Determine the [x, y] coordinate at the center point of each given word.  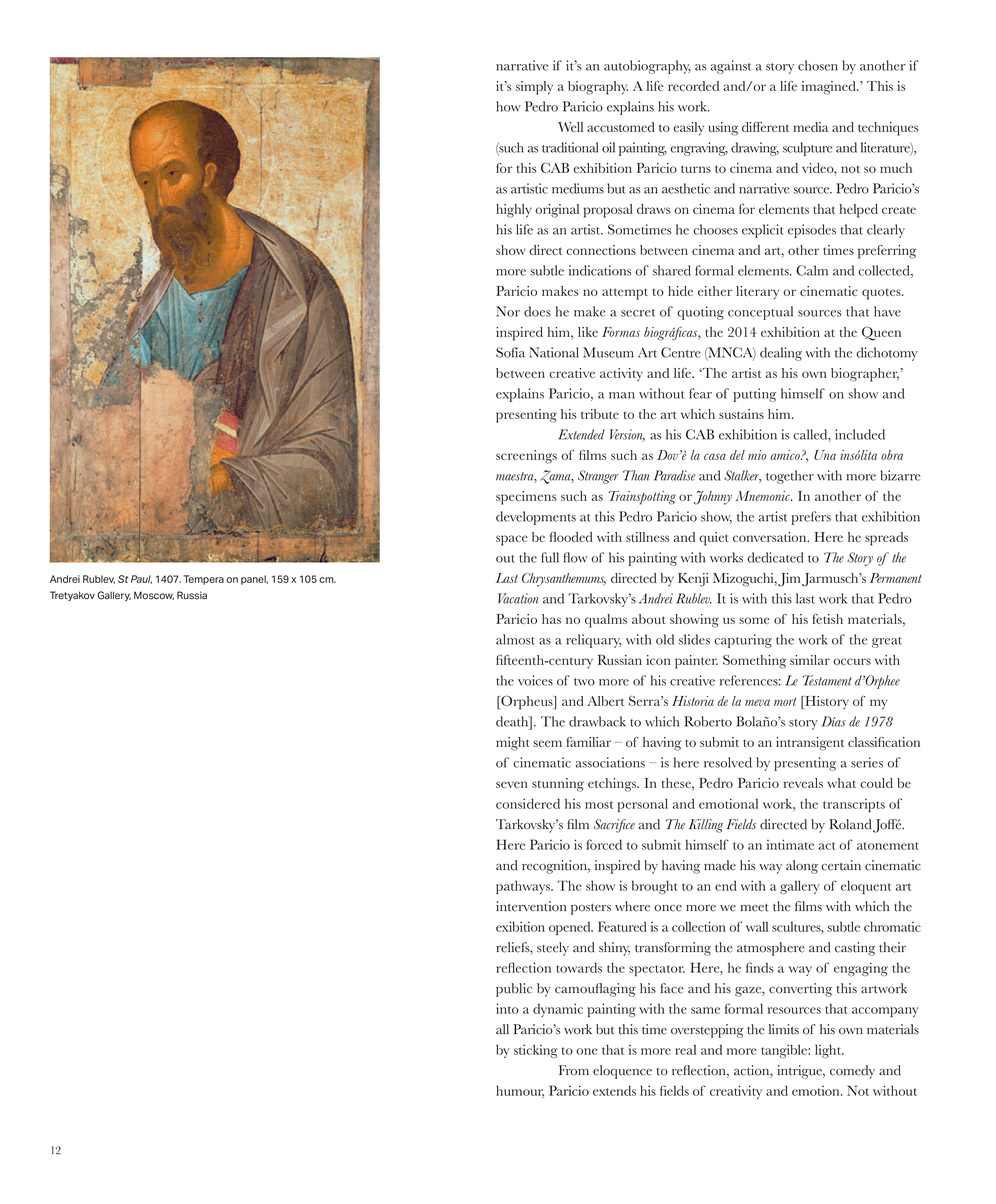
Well [570, 127]
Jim [789, 580]
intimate [790, 844]
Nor [508, 311]
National [554, 352]
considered [528, 803]
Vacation [518, 598]
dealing [781, 354]
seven [512, 784]
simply [534, 88]
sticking [536, 1051]
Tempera [204, 580]
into [507, 1008]
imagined [830, 88]
